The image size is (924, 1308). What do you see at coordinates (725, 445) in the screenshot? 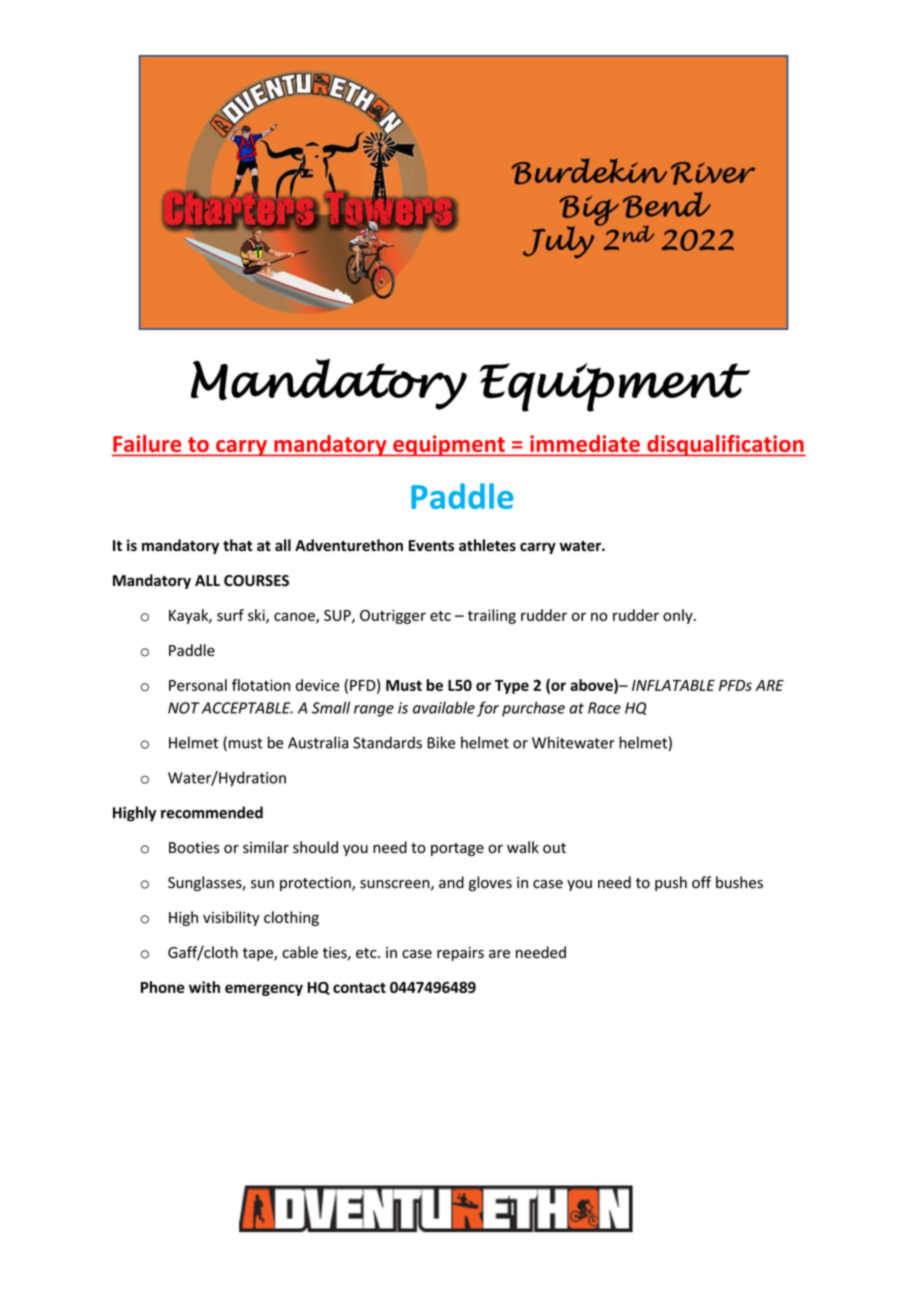
I see `disqualification` at bounding box center [725, 445].
